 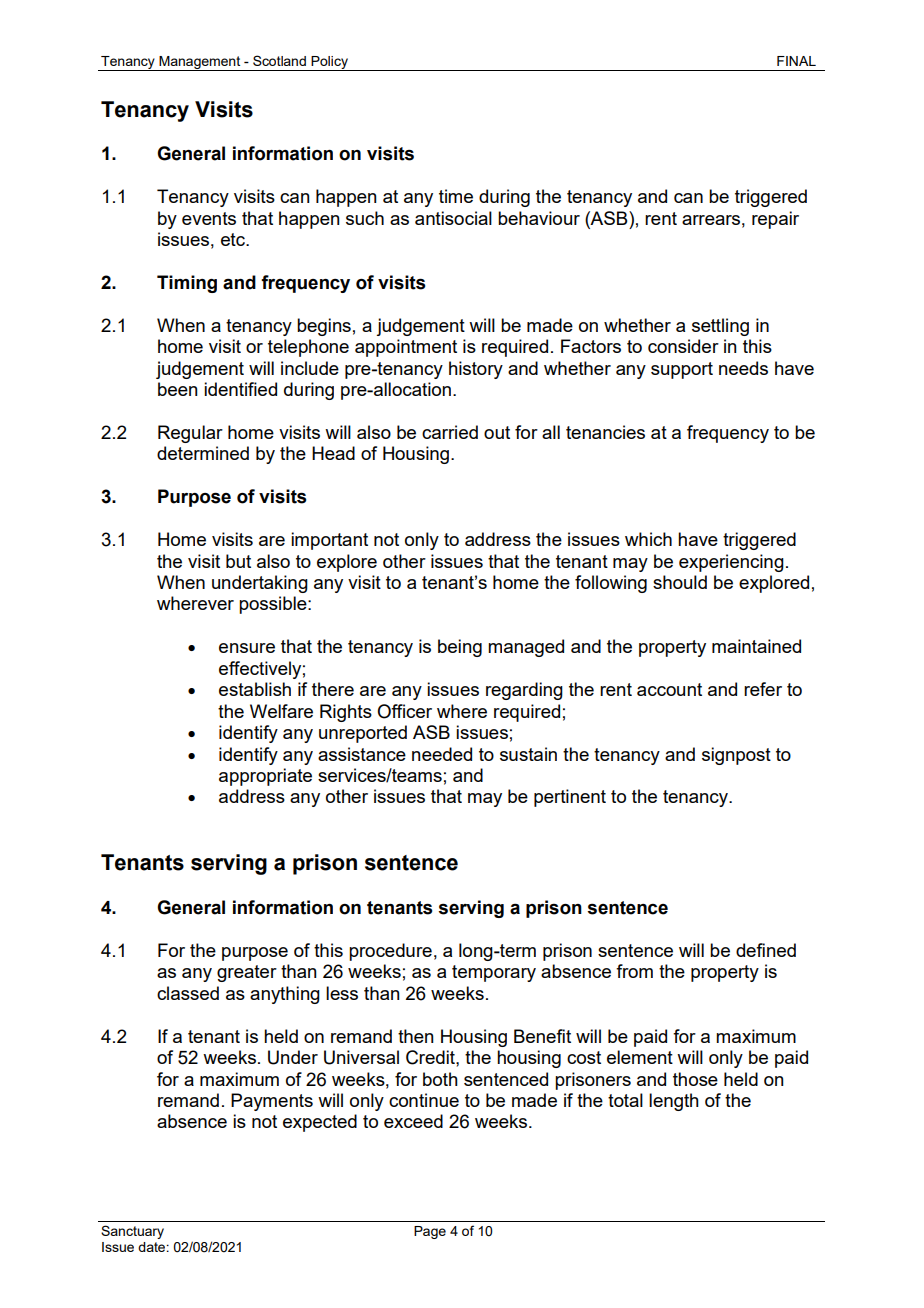 What do you see at coordinates (247, 648) in the image?
I see `ensure` at bounding box center [247, 648].
